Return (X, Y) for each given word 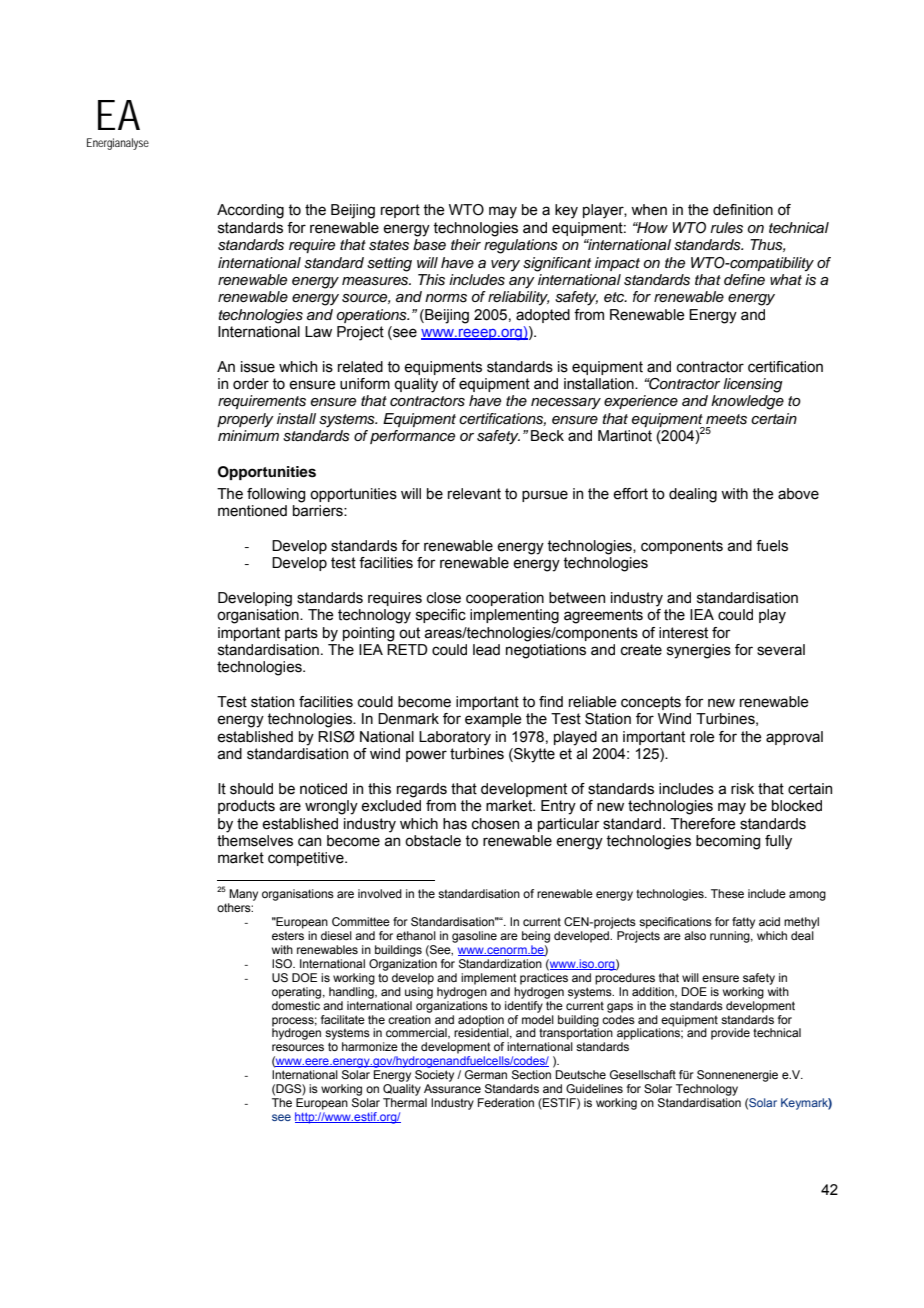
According (250, 211)
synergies (699, 651)
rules (726, 228)
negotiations (546, 651)
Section (531, 1074)
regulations (521, 246)
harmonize (370, 1046)
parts (301, 634)
